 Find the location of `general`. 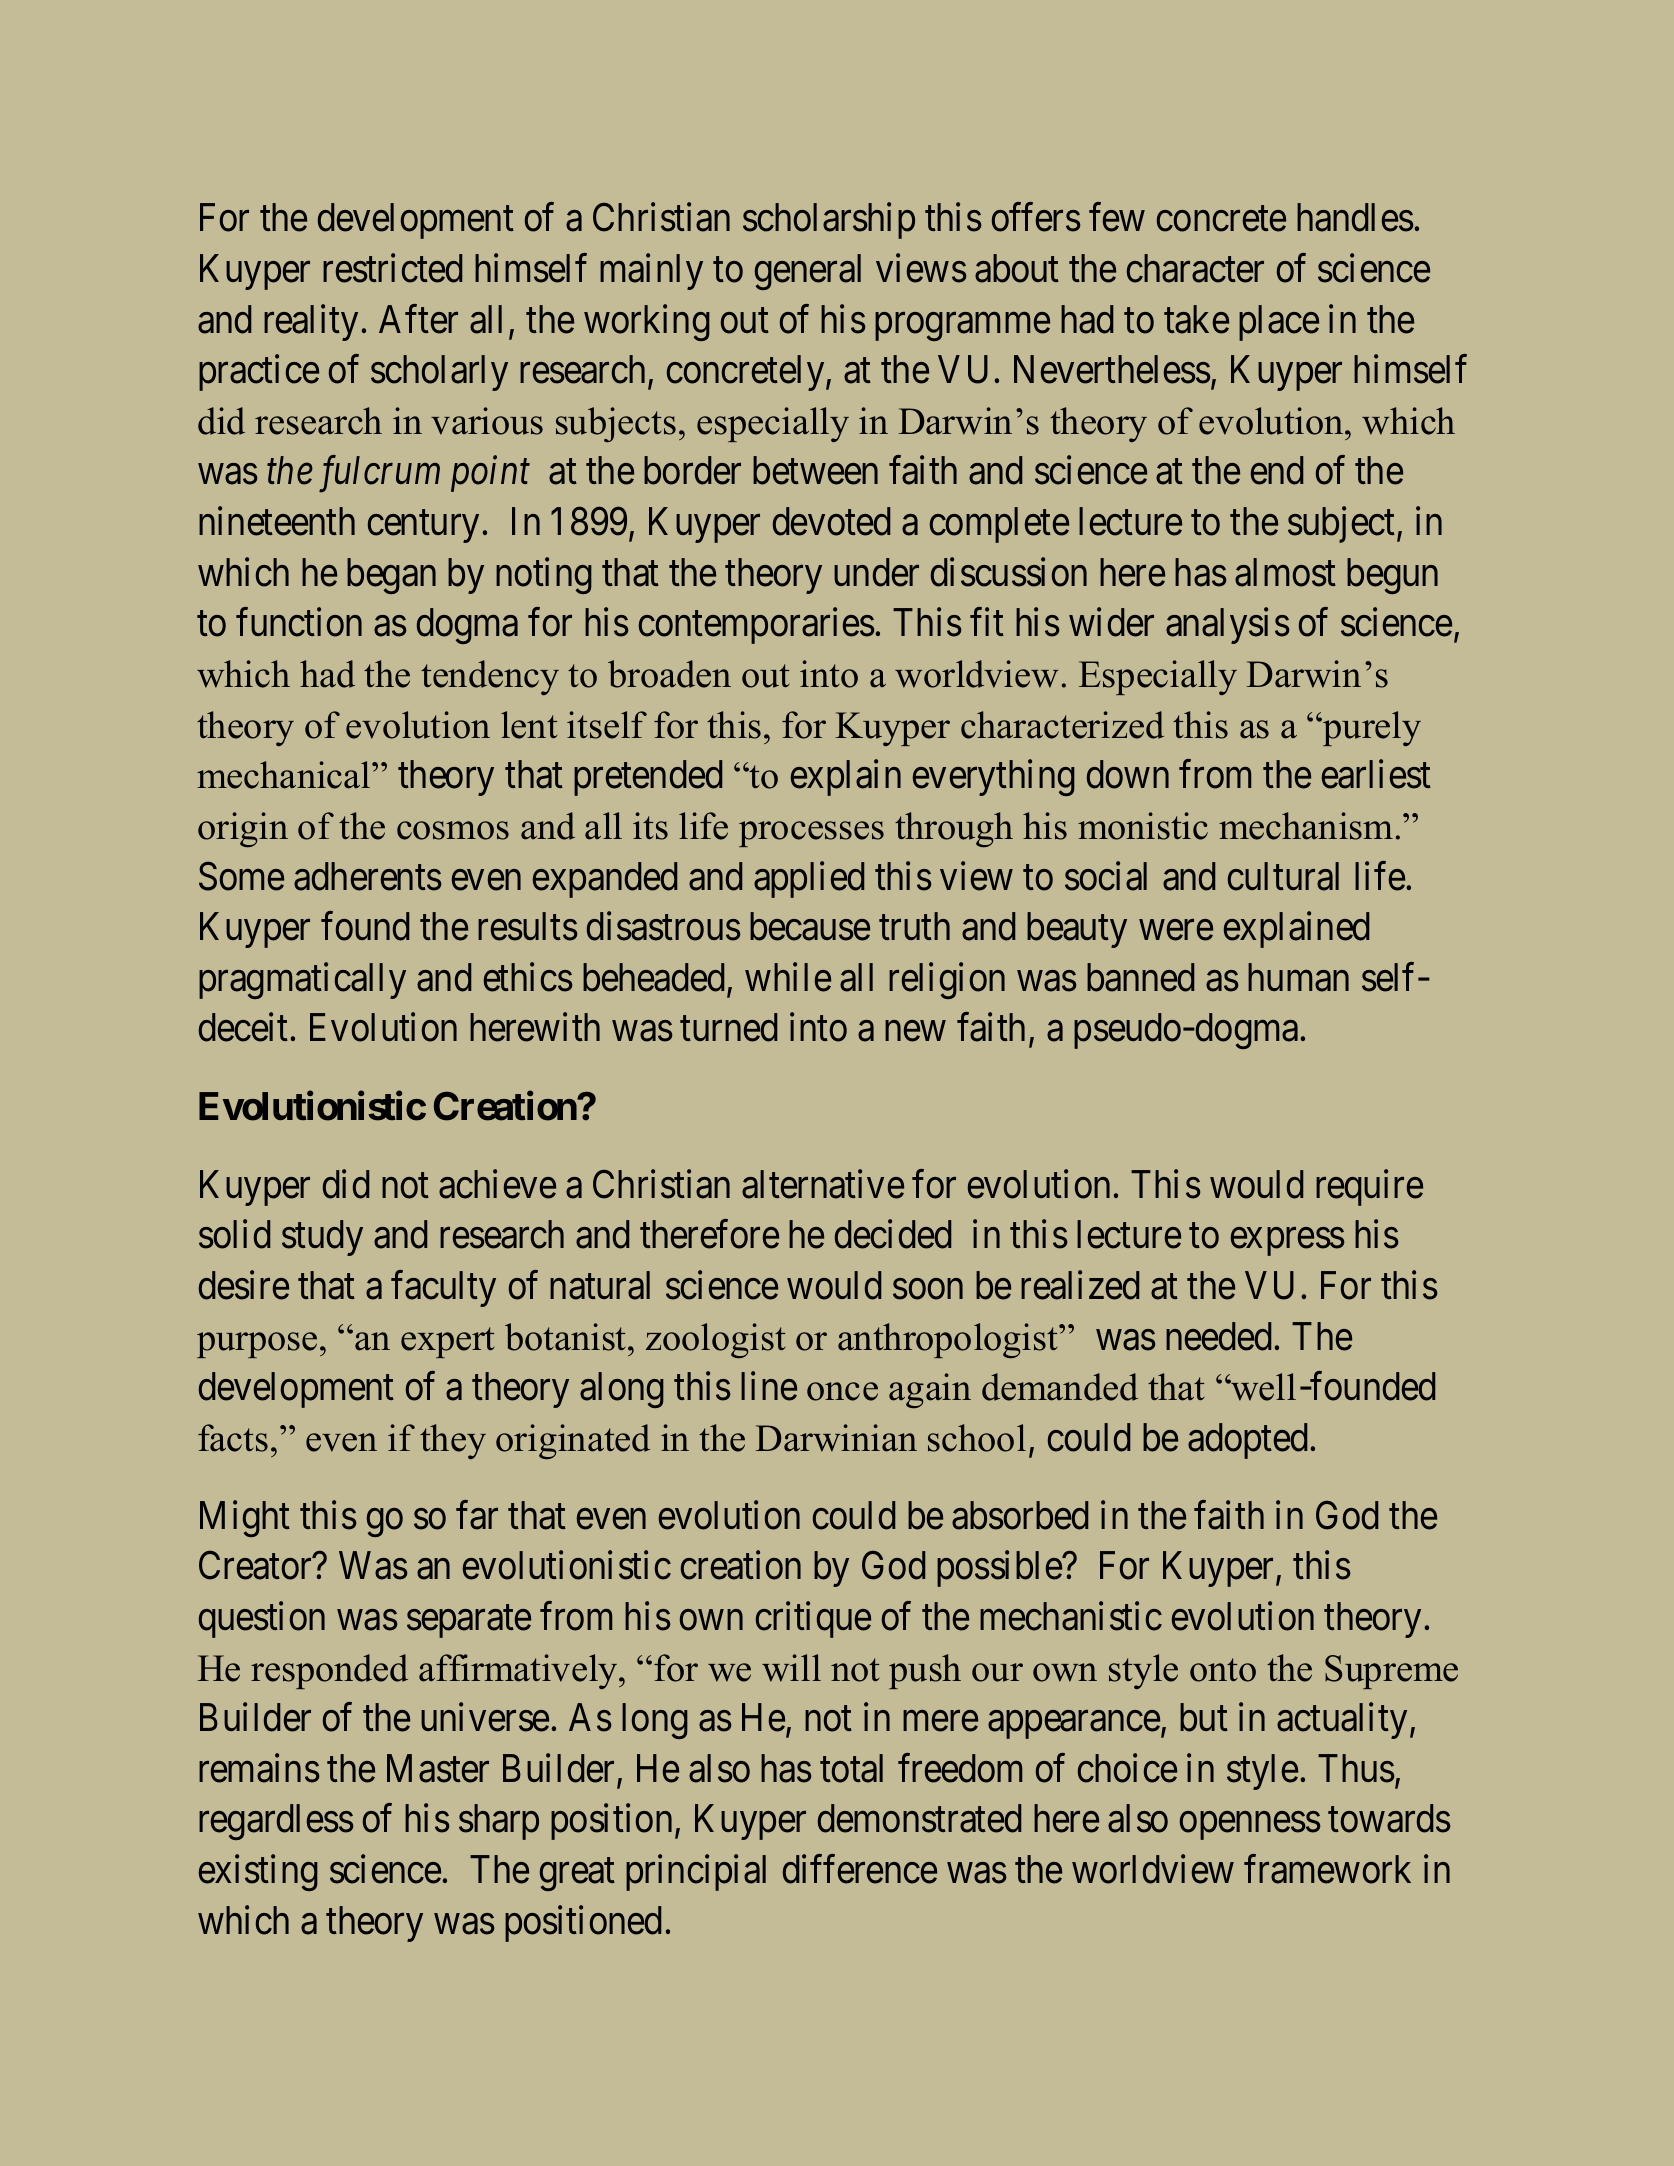

general is located at coordinates (808, 272).
